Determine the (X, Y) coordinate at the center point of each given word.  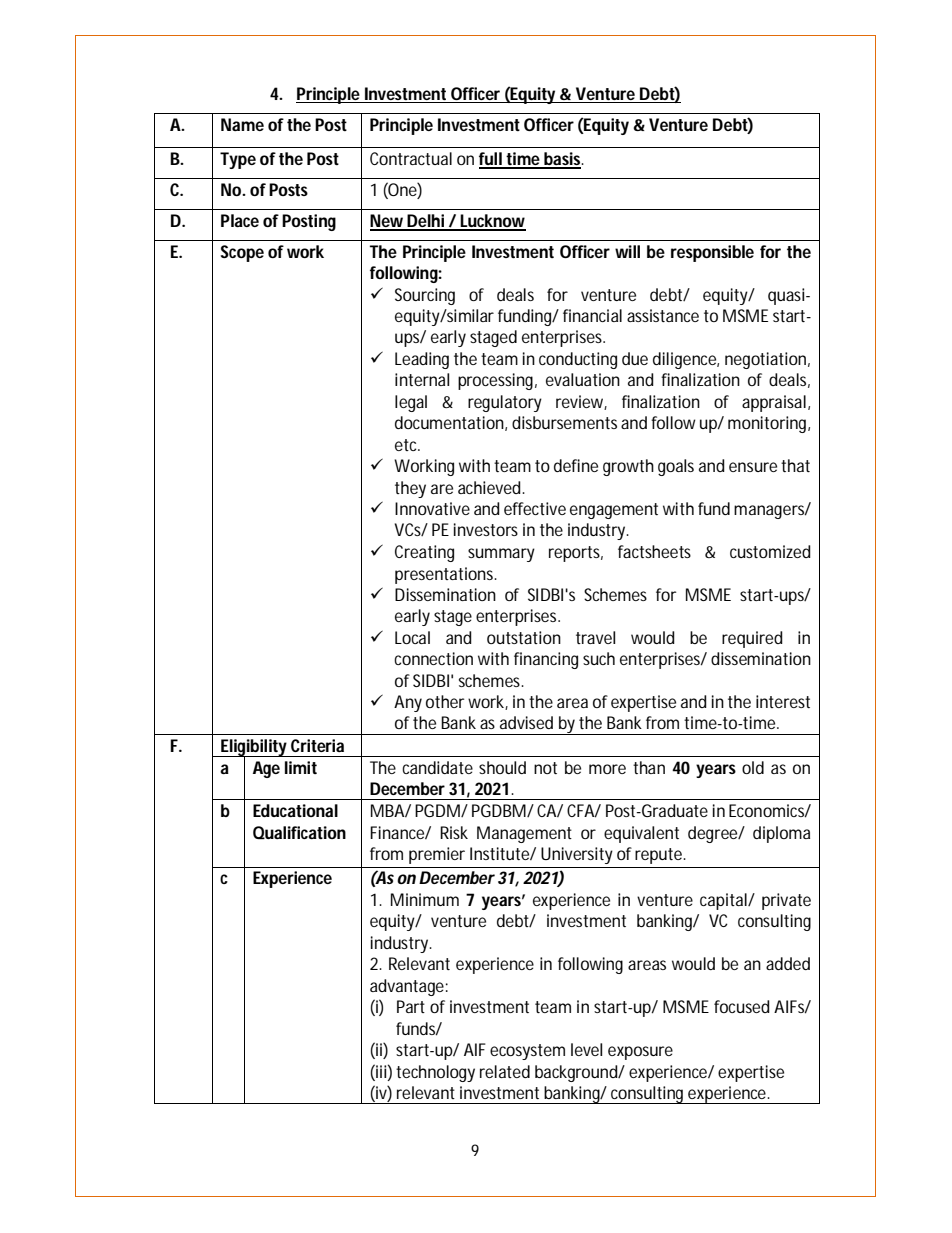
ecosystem (527, 1052)
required (752, 639)
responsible (712, 253)
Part (411, 1006)
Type (238, 160)
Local (412, 637)
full (491, 160)
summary (501, 555)
